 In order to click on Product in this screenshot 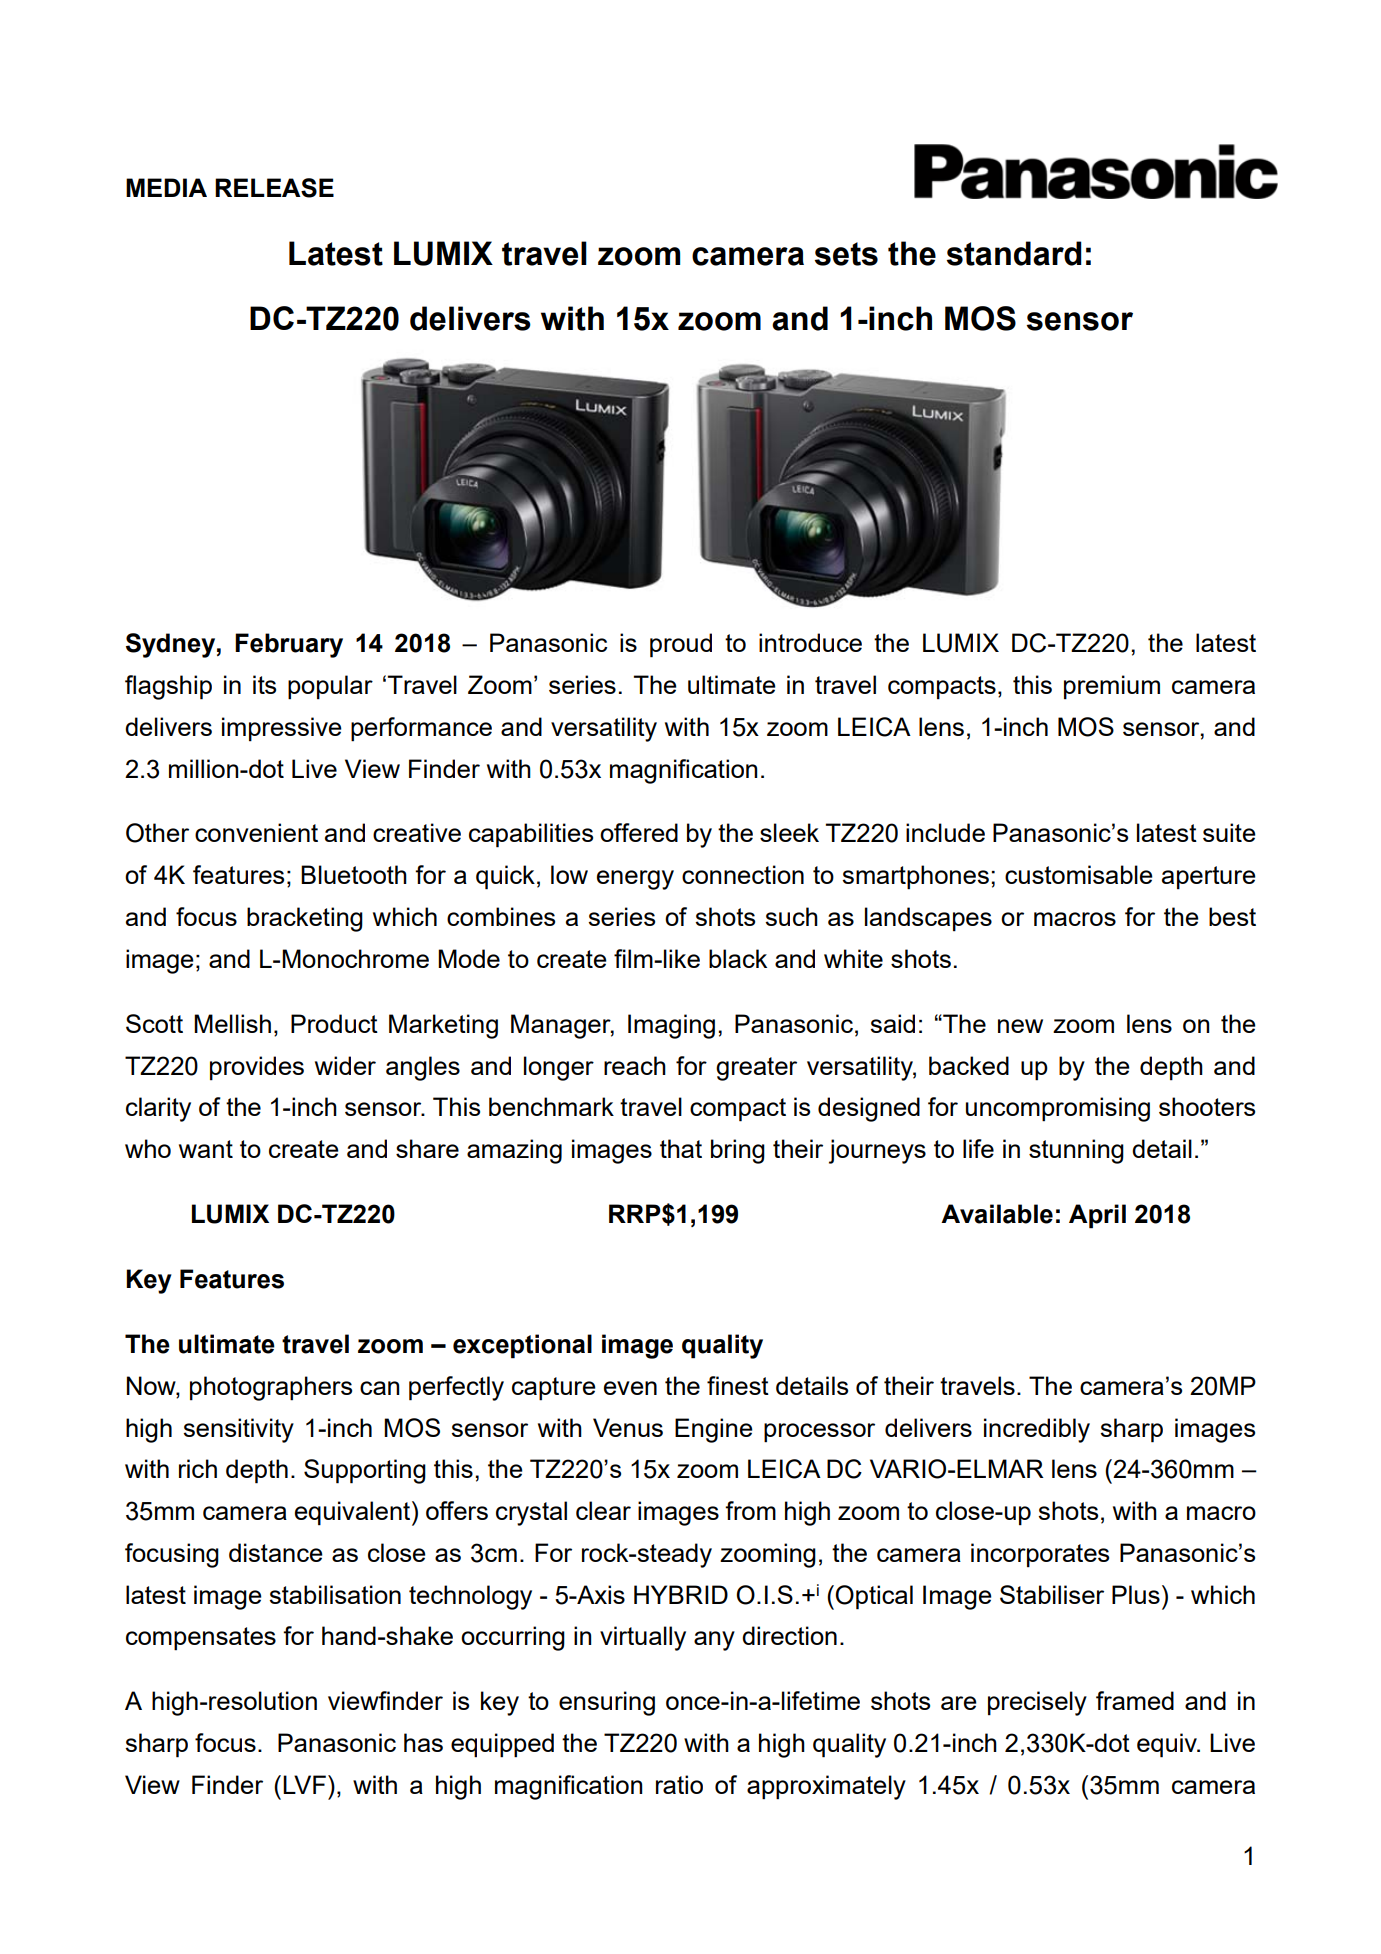, I will do `click(334, 1023)`.
